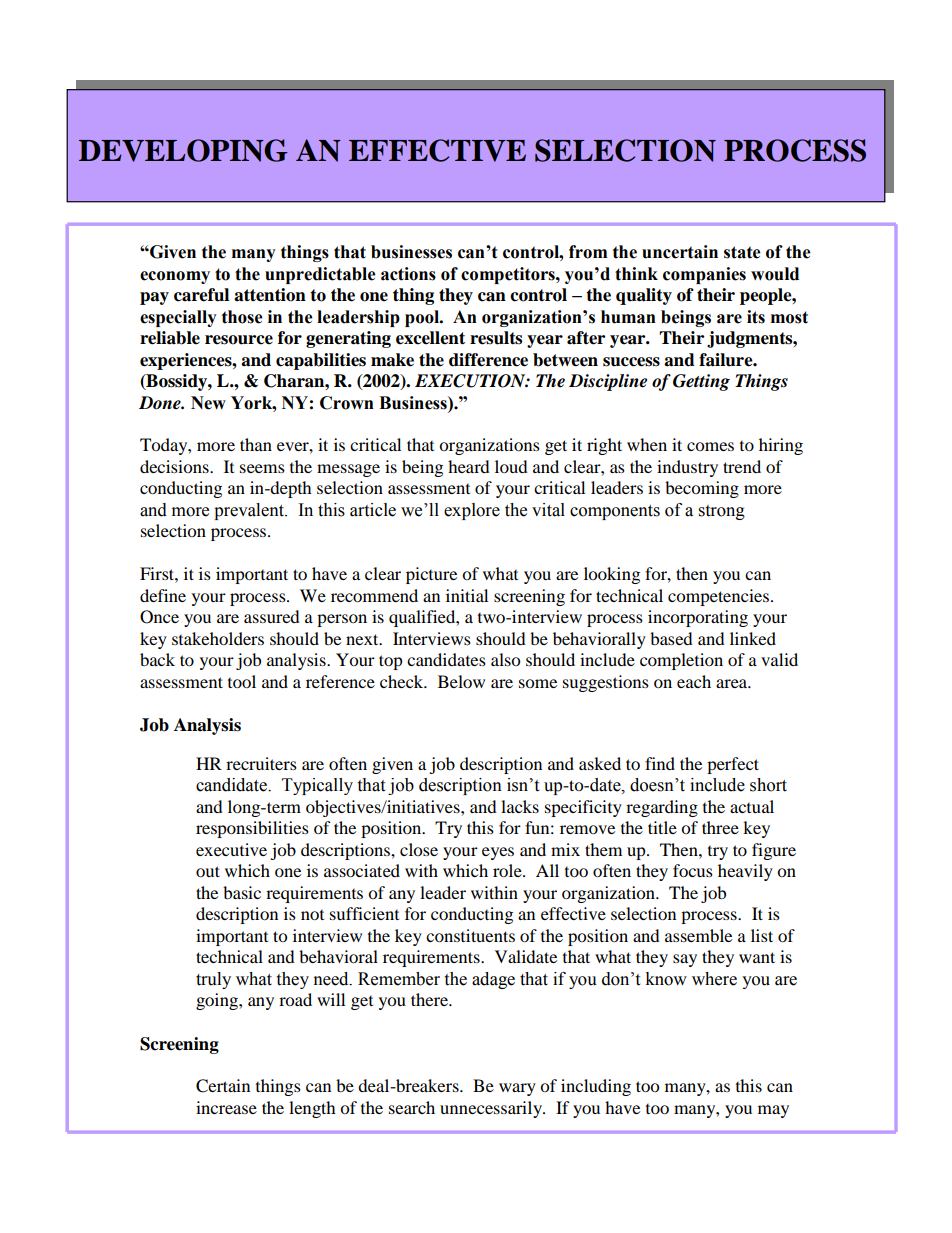 The image size is (952, 1233). Describe the element at coordinates (408, 274) in the page. I see `actions` at that location.
